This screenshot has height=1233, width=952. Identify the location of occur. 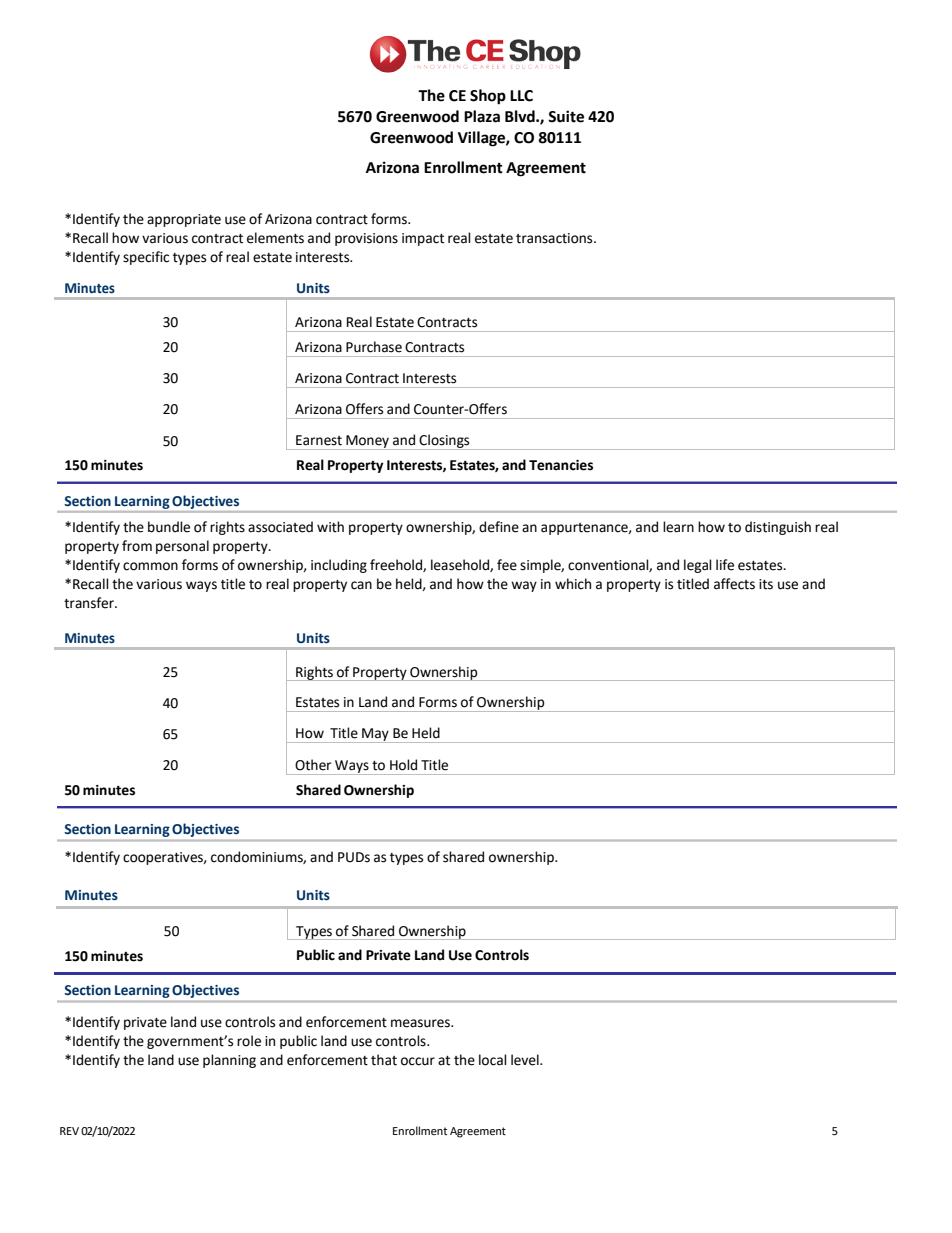
(418, 1061).
